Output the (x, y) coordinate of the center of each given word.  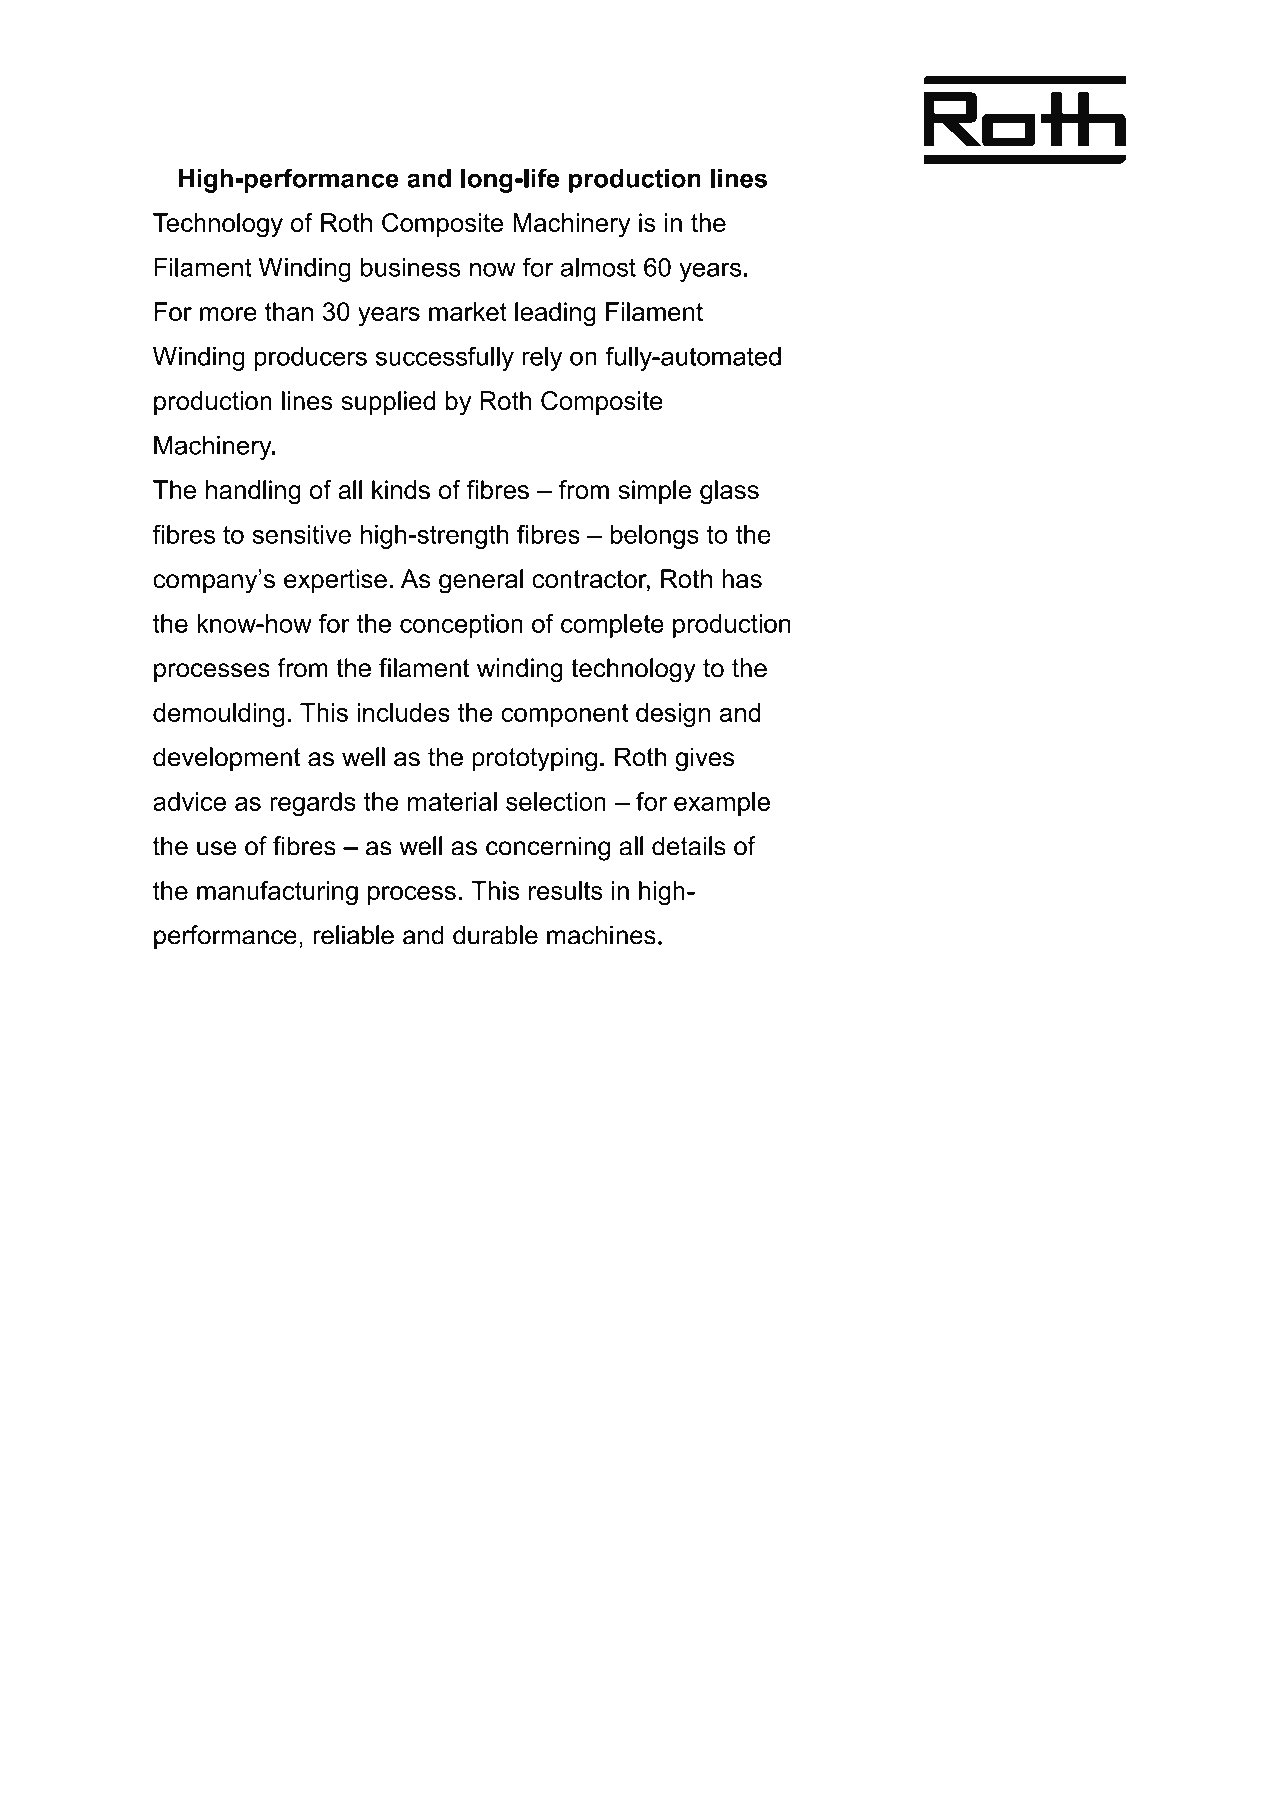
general (481, 581)
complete (612, 626)
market (468, 311)
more (228, 314)
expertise (335, 581)
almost (598, 267)
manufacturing (277, 893)
